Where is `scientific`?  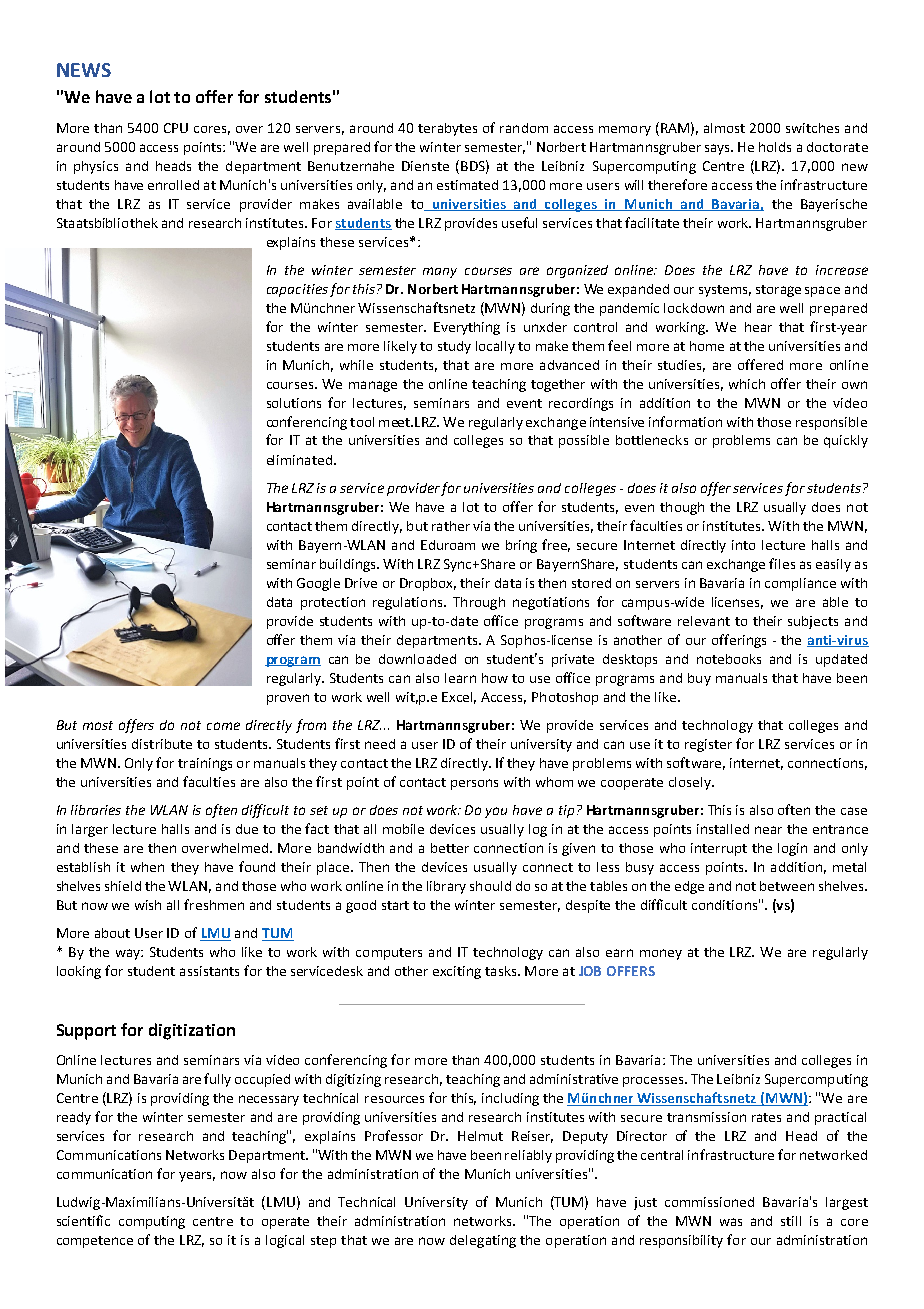 scientific is located at coordinates (83, 1220).
